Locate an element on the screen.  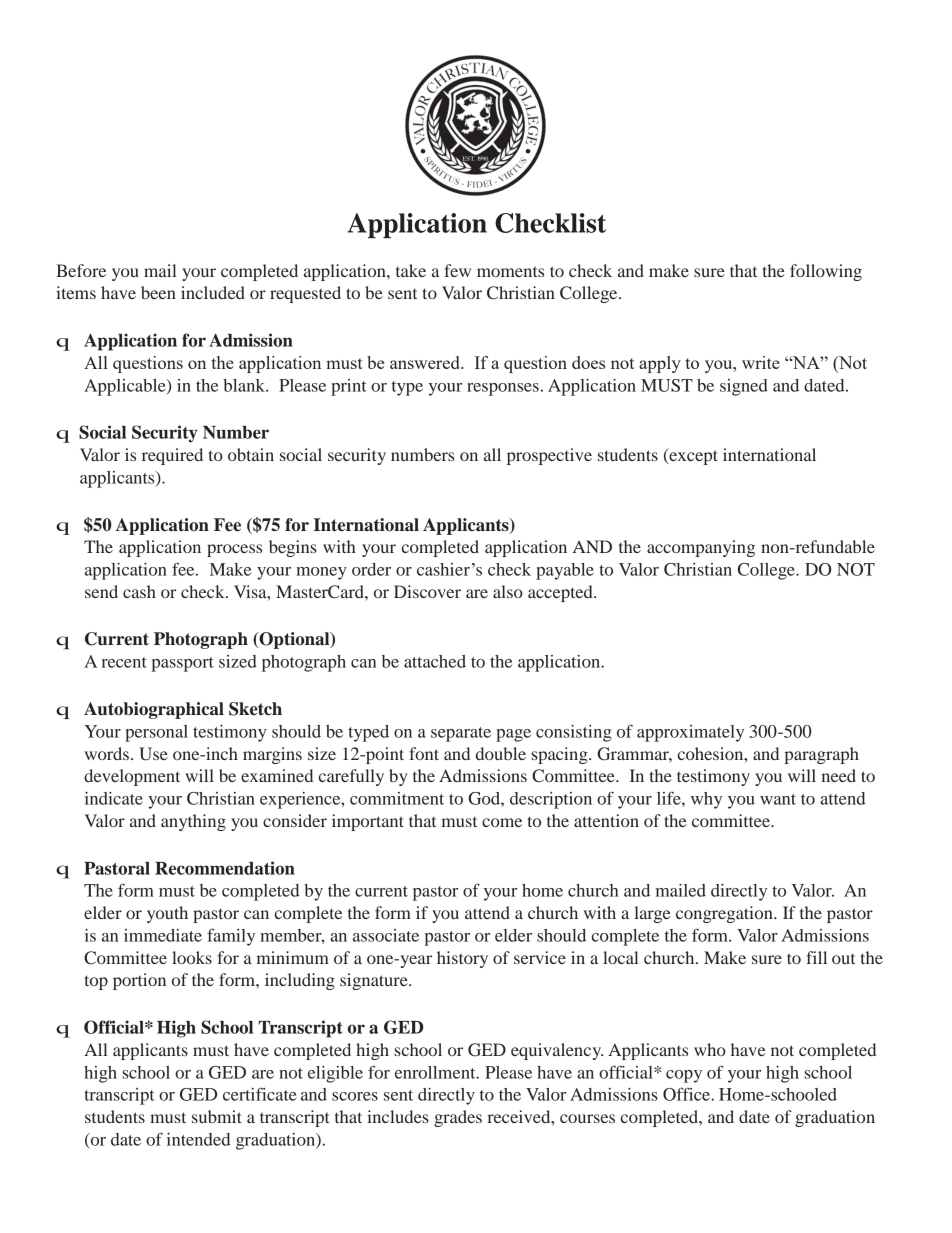
congregation is located at coordinates (725, 914).
